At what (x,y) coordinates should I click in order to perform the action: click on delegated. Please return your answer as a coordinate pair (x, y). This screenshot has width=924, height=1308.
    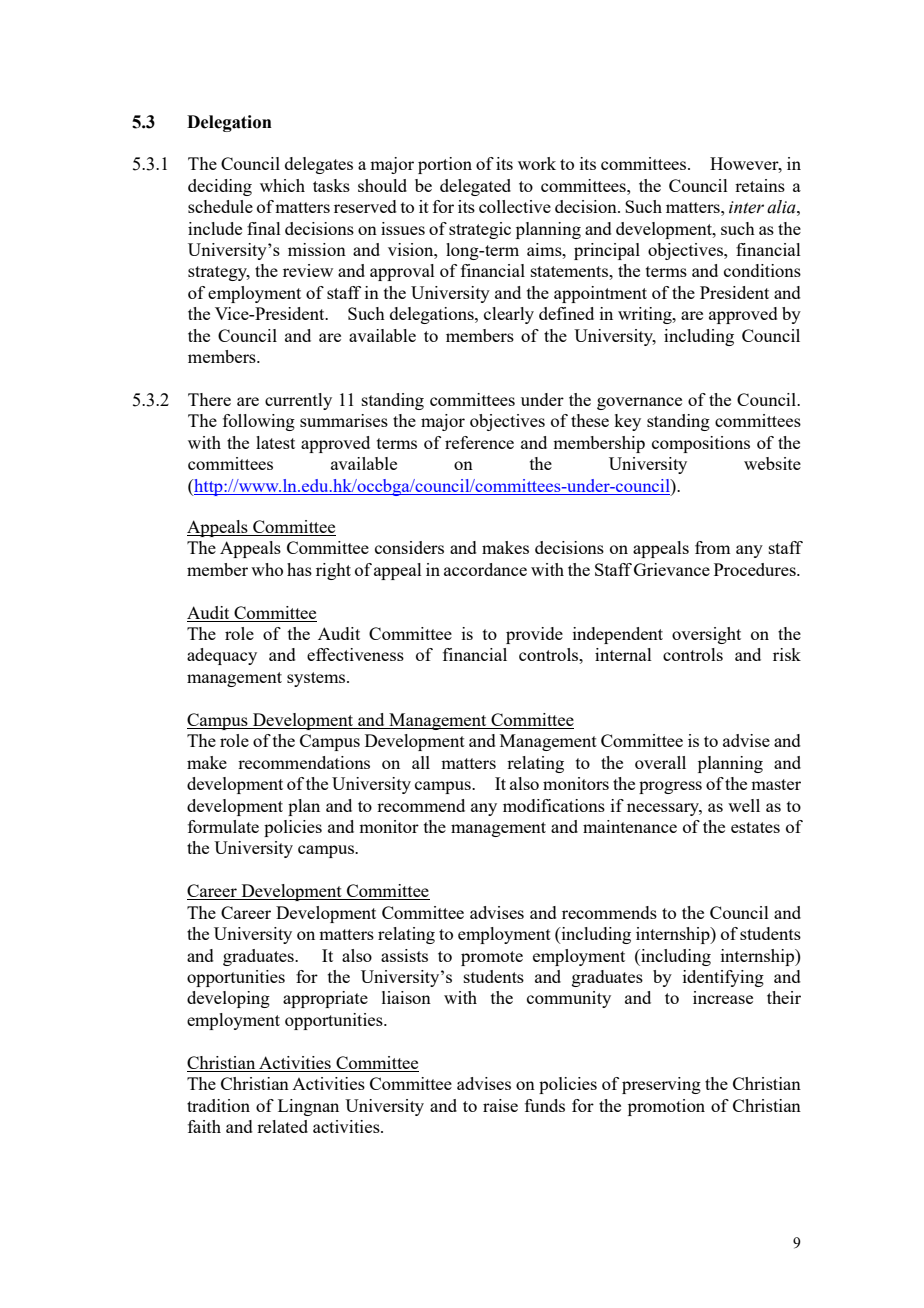
    Looking at the image, I should click on (475, 187).
